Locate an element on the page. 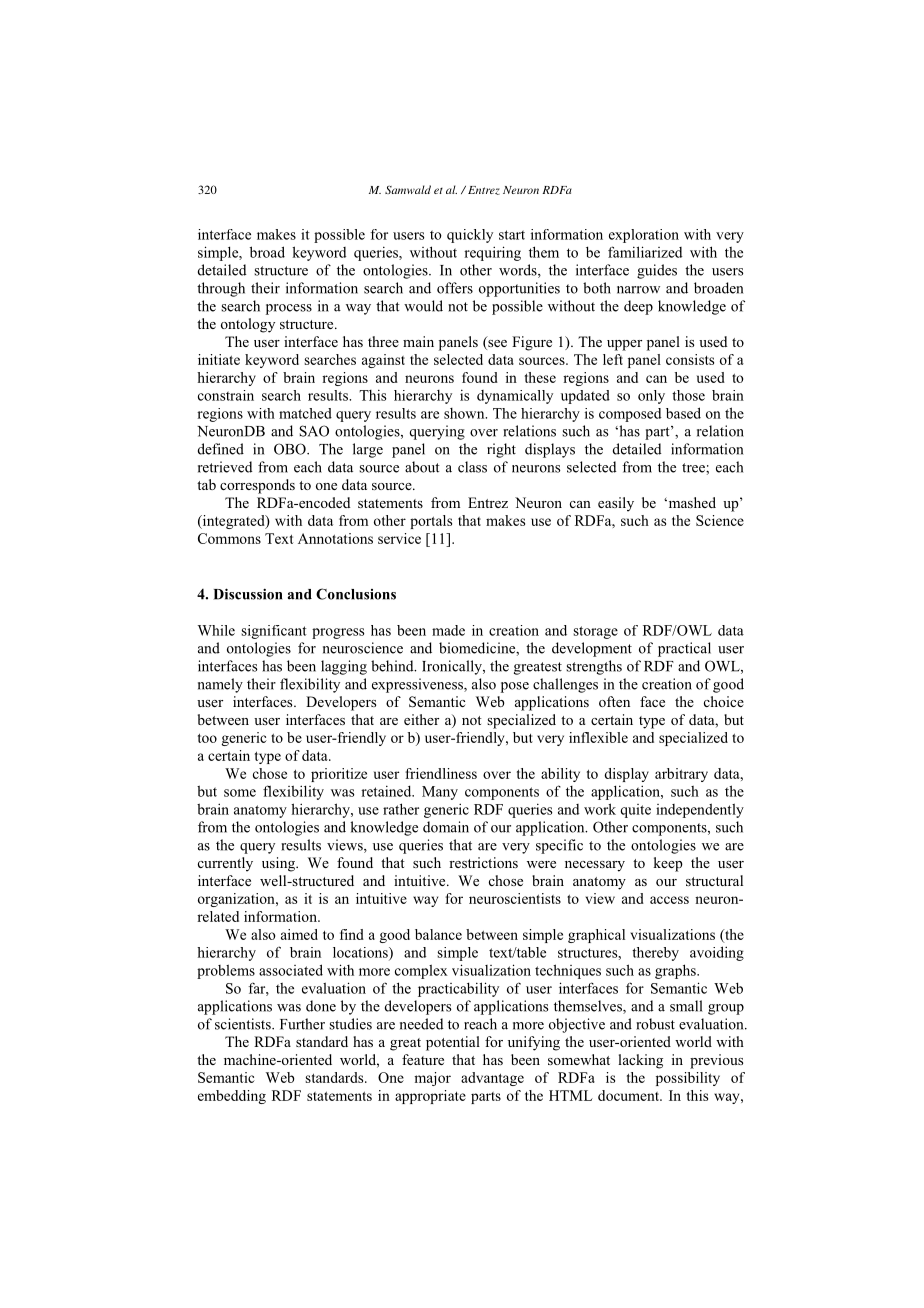 The width and height of the page is (924, 1308). guides is located at coordinates (657, 271).
